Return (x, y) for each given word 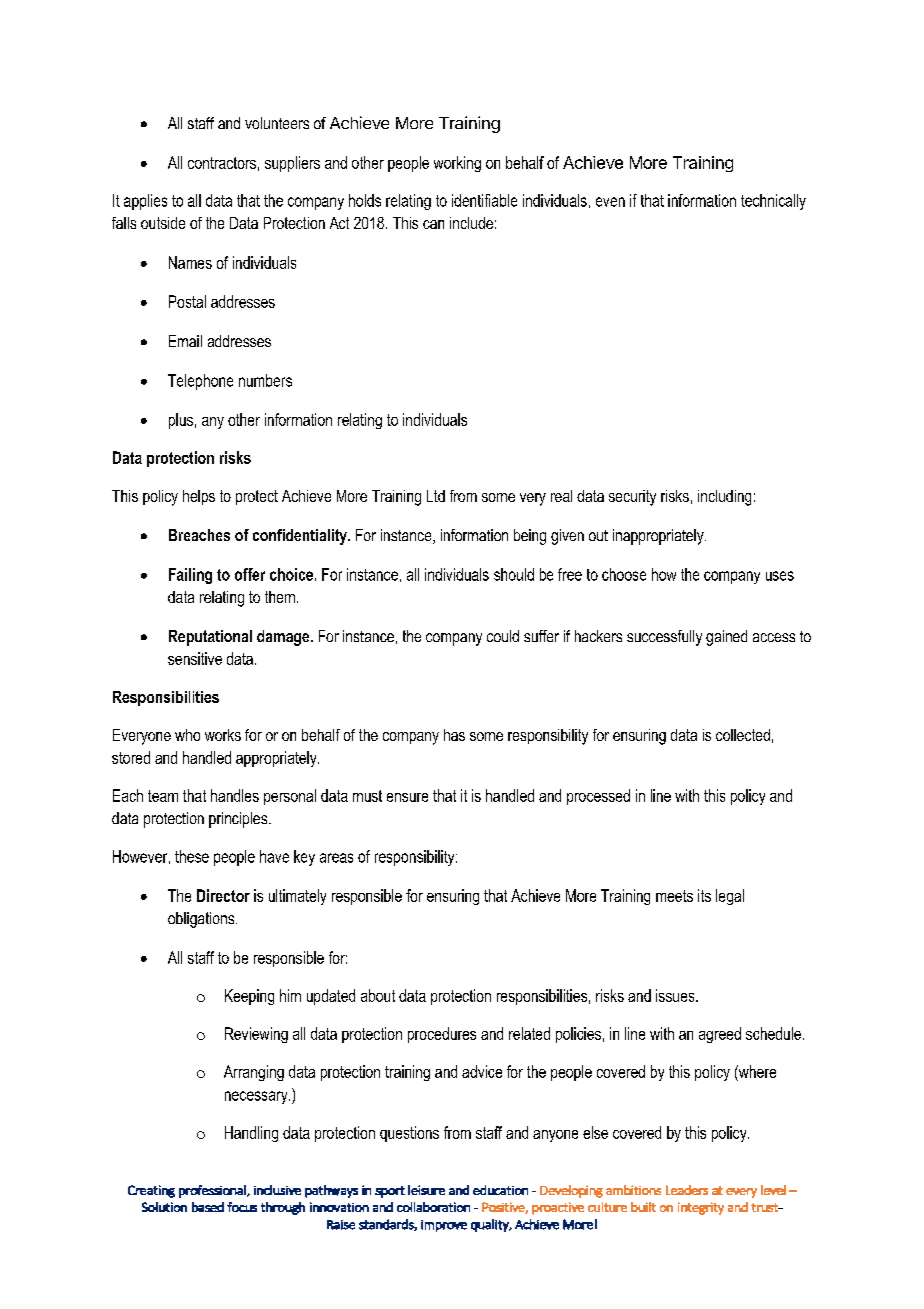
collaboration (433, 1207)
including (724, 498)
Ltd (436, 496)
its (704, 895)
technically (773, 202)
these (192, 856)
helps (199, 497)
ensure (407, 797)
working (457, 164)
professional (213, 1191)
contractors (222, 163)
